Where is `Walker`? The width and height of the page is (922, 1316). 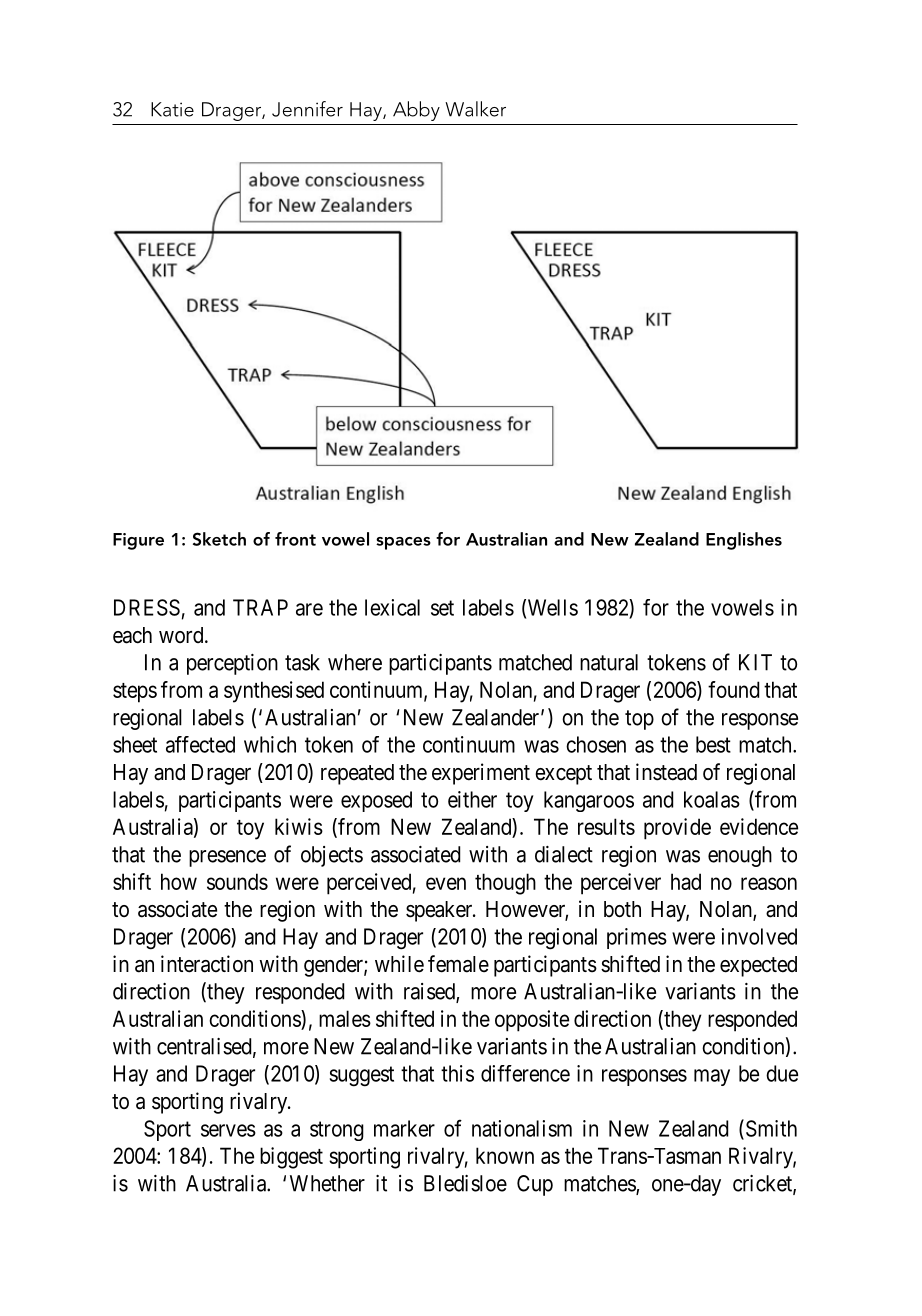
Walker is located at coordinates (475, 109).
